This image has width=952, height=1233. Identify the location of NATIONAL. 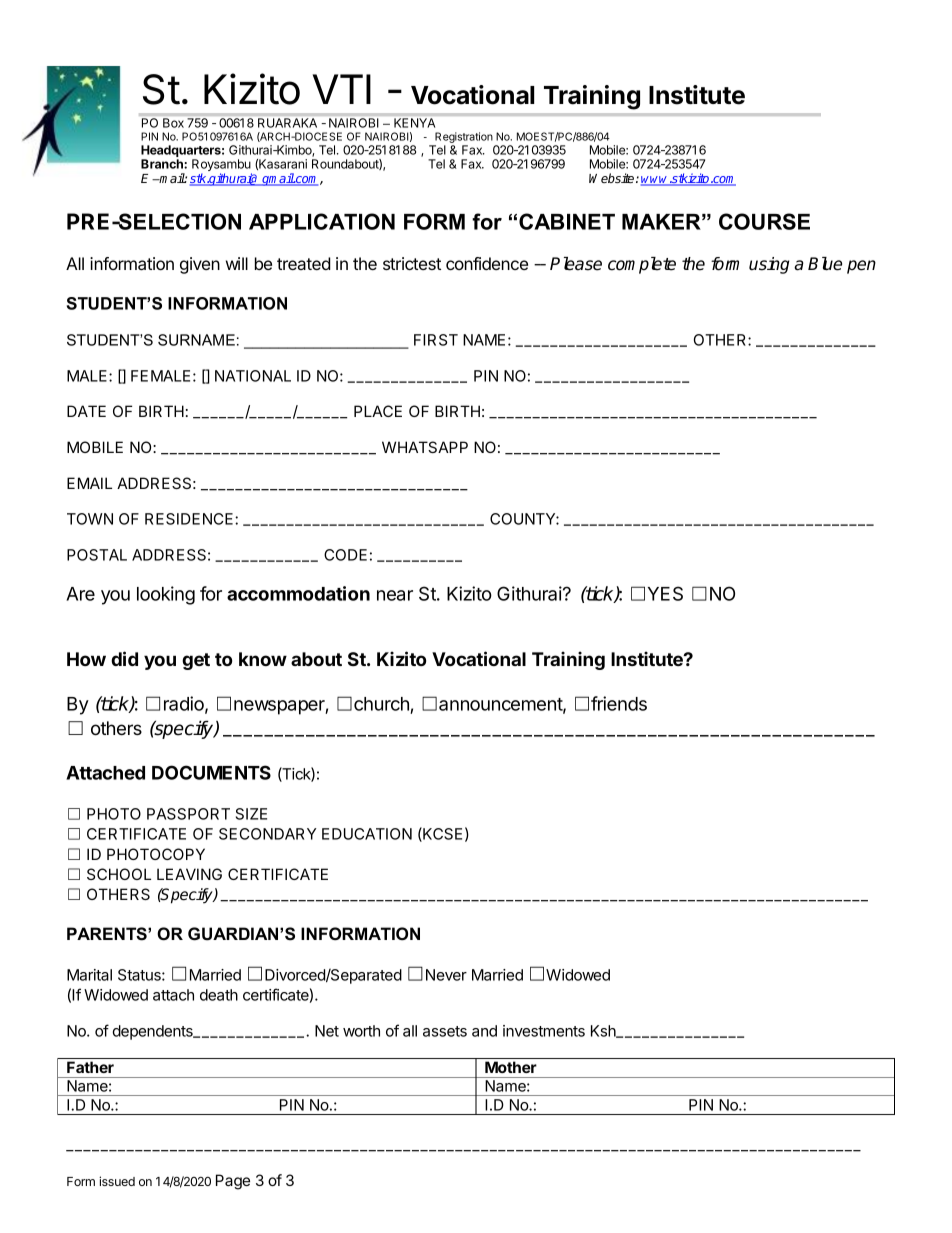
(253, 376).
